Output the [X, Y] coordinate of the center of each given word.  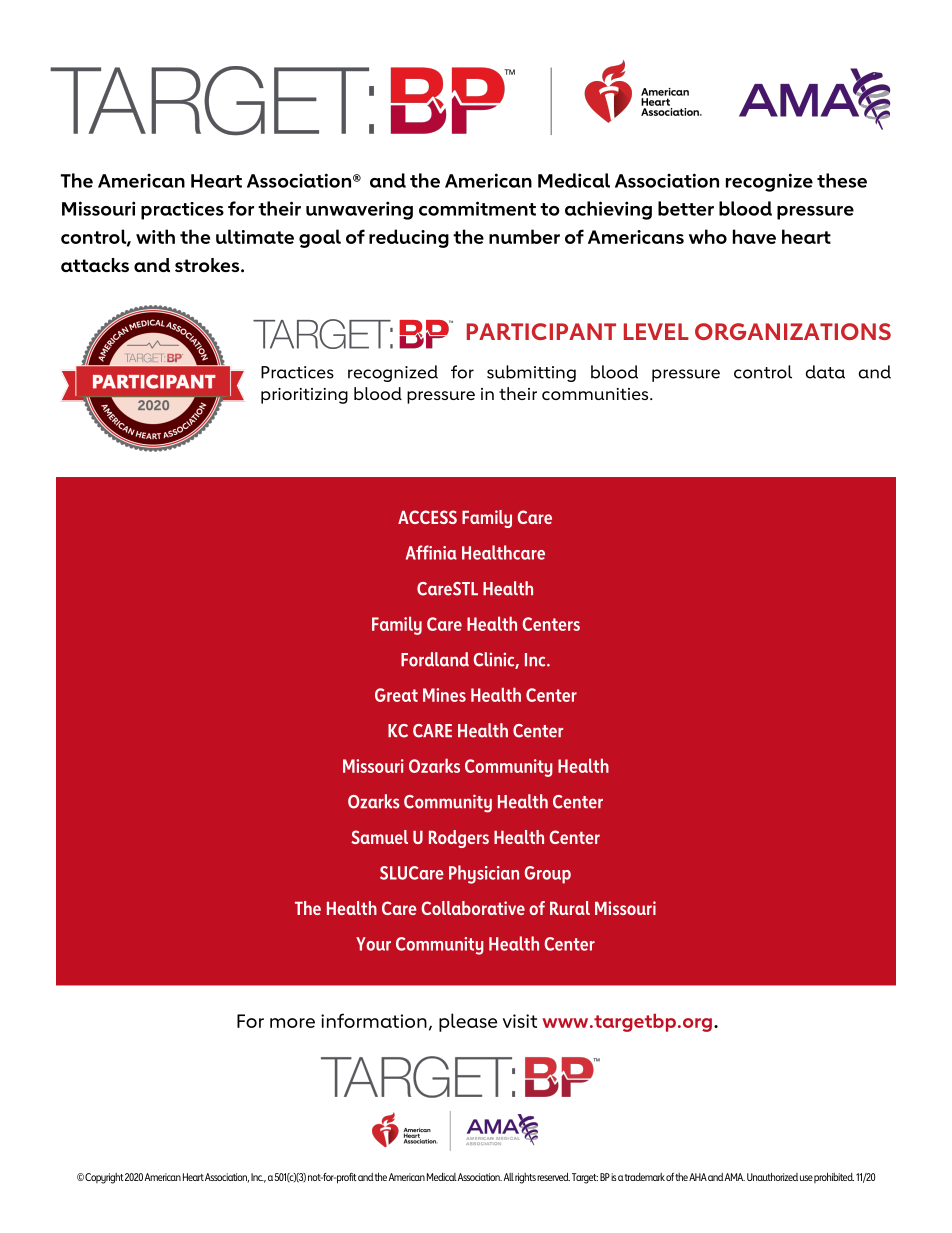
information [374, 1020]
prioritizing [304, 396]
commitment [477, 208]
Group [548, 875]
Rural [570, 908]
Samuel [379, 837]
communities [596, 394]
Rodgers [459, 839]
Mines [444, 695]
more [292, 1023]
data [825, 372]
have [754, 236]
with [155, 236]
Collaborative [473, 908]
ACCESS [427, 517]
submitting [531, 373]
